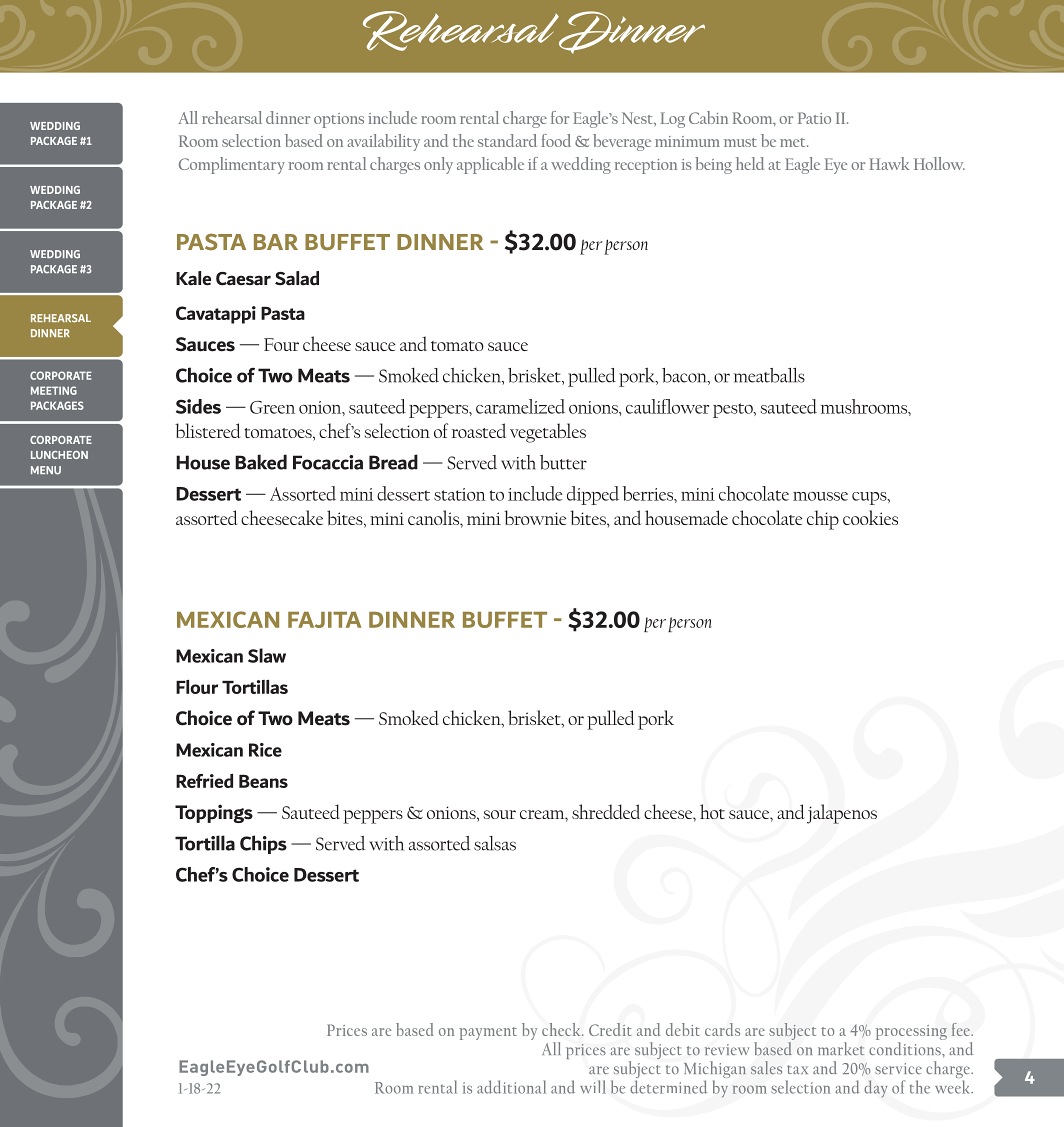  Describe the element at coordinates (488, 1033) in the page. I see `payment` at that location.
